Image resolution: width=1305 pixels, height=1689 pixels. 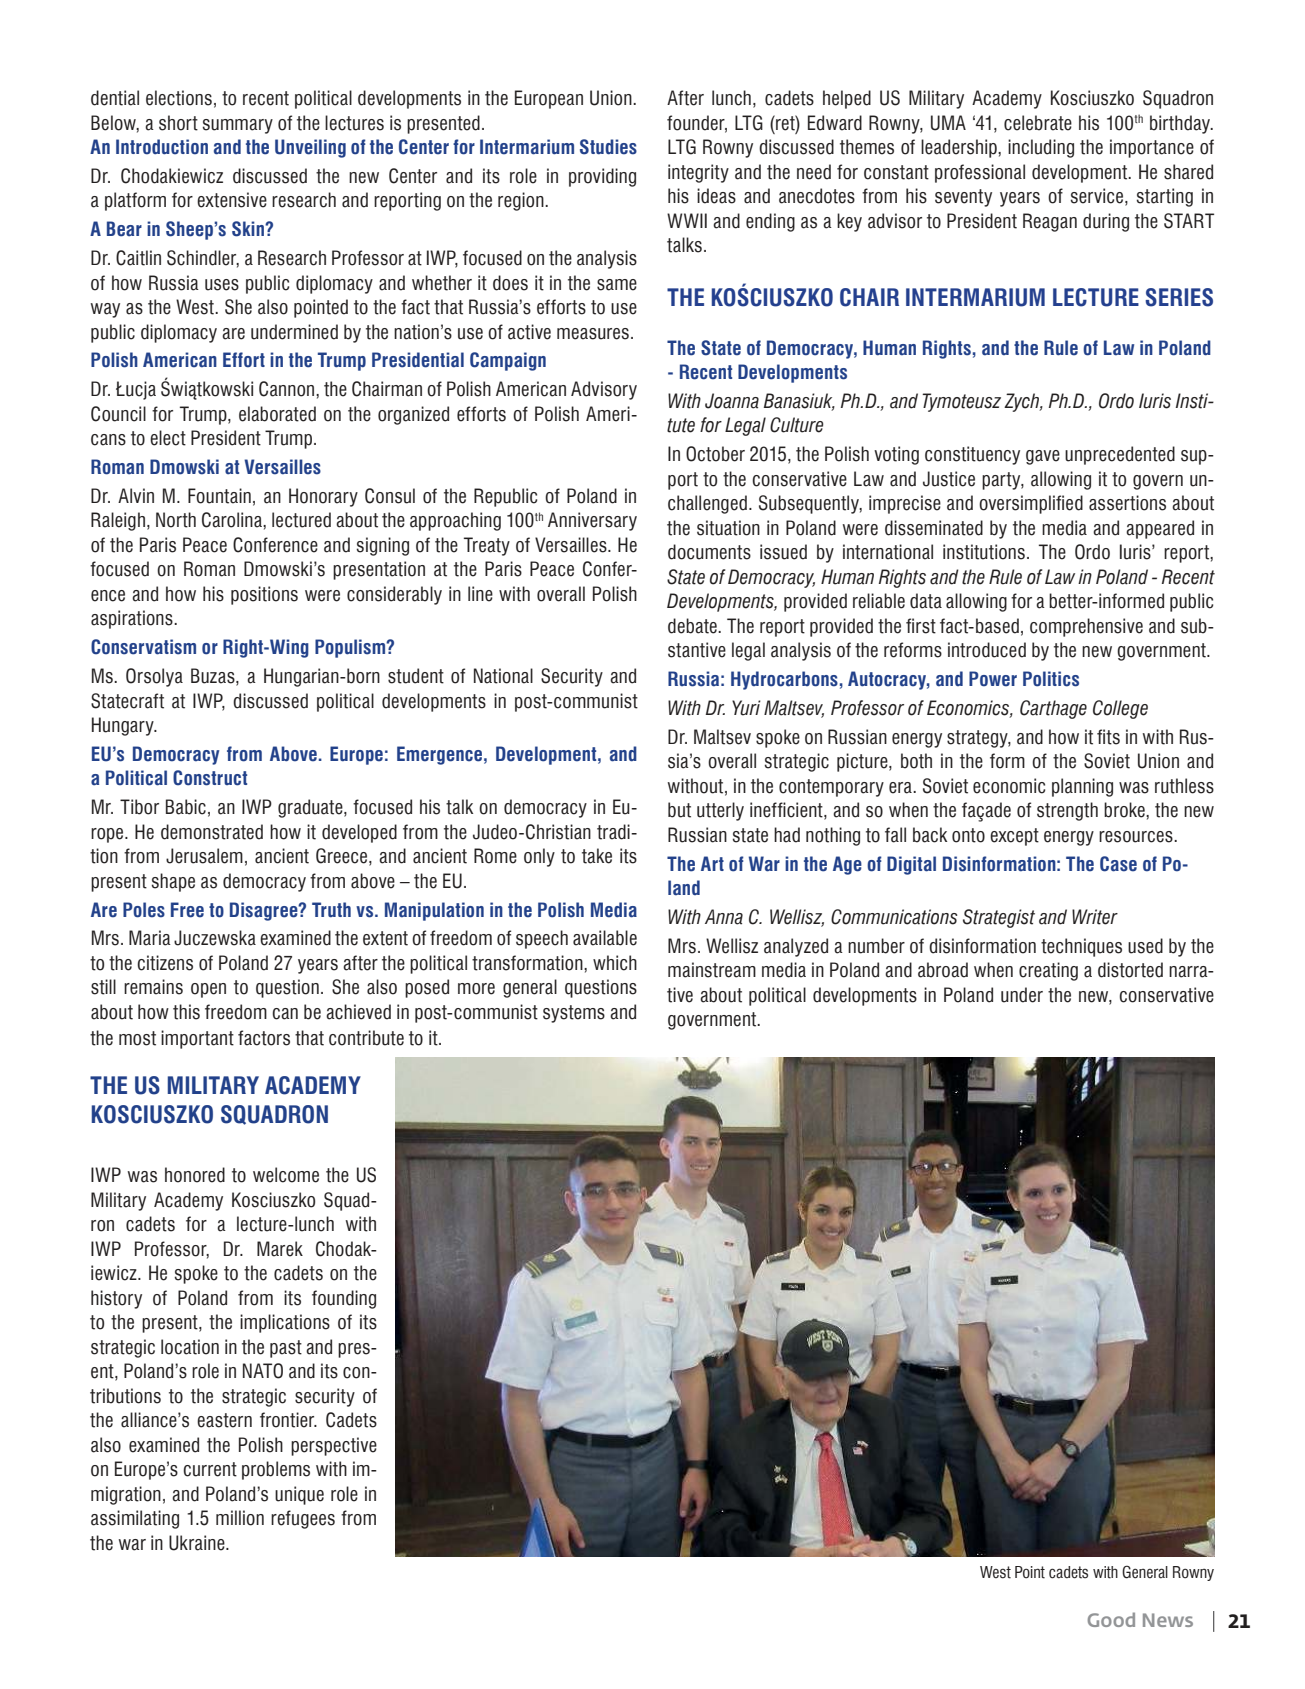 What do you see at coordinates (693, 626) in the screenshot?
I see `debate` at bounding box center [693, 626].
